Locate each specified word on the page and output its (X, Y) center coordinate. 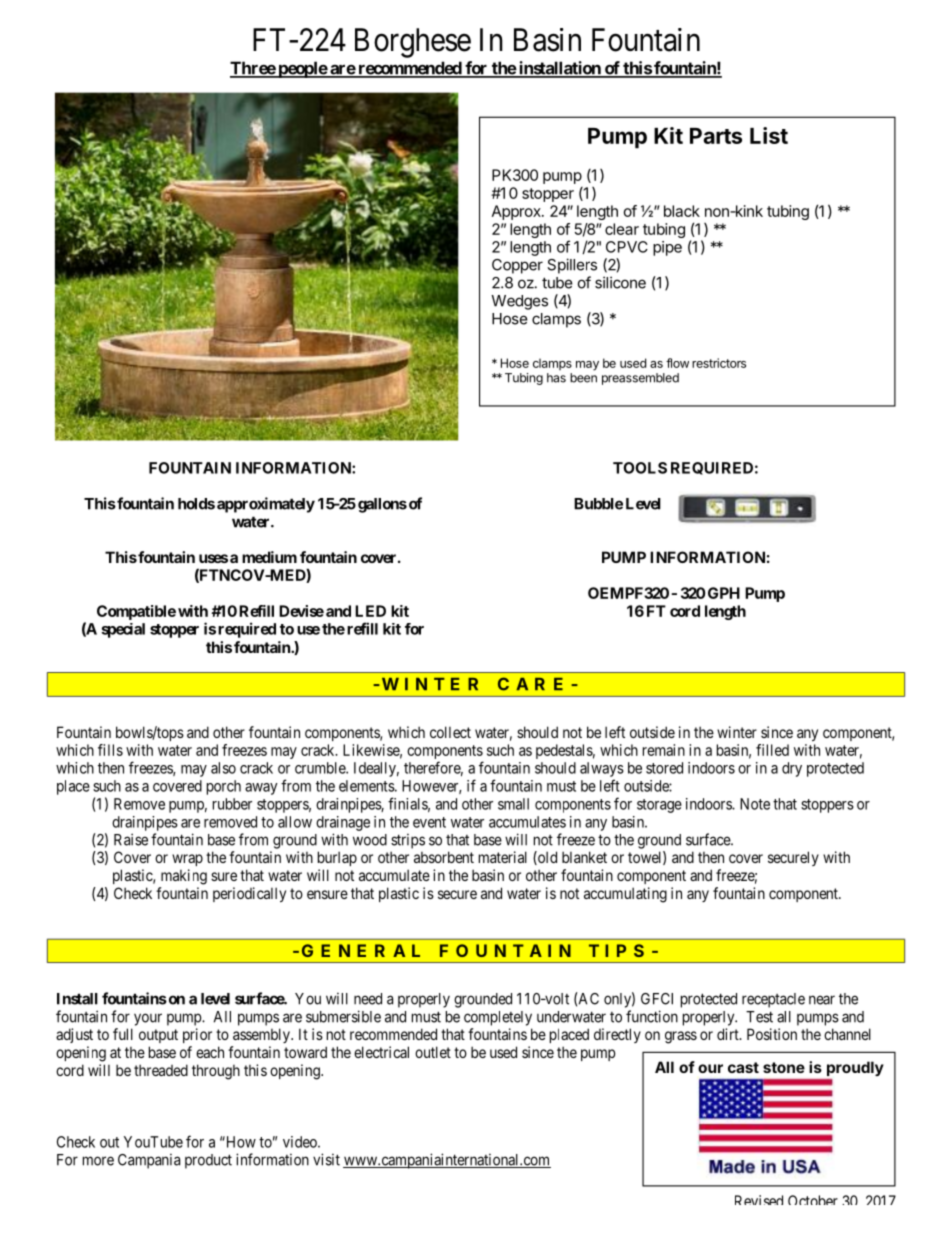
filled (772, 750)
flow (677, 363)
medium (269, 557)
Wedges (519, 302)
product (208, 1161)
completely (498, 1018)
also (223, 768)
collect (450, 732)
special (123, 630)
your (148, 1019)
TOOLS (640, 468)
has (556, 378)
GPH (724, 593)
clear (622, 229)
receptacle (773, 1000)
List (769, 135)
